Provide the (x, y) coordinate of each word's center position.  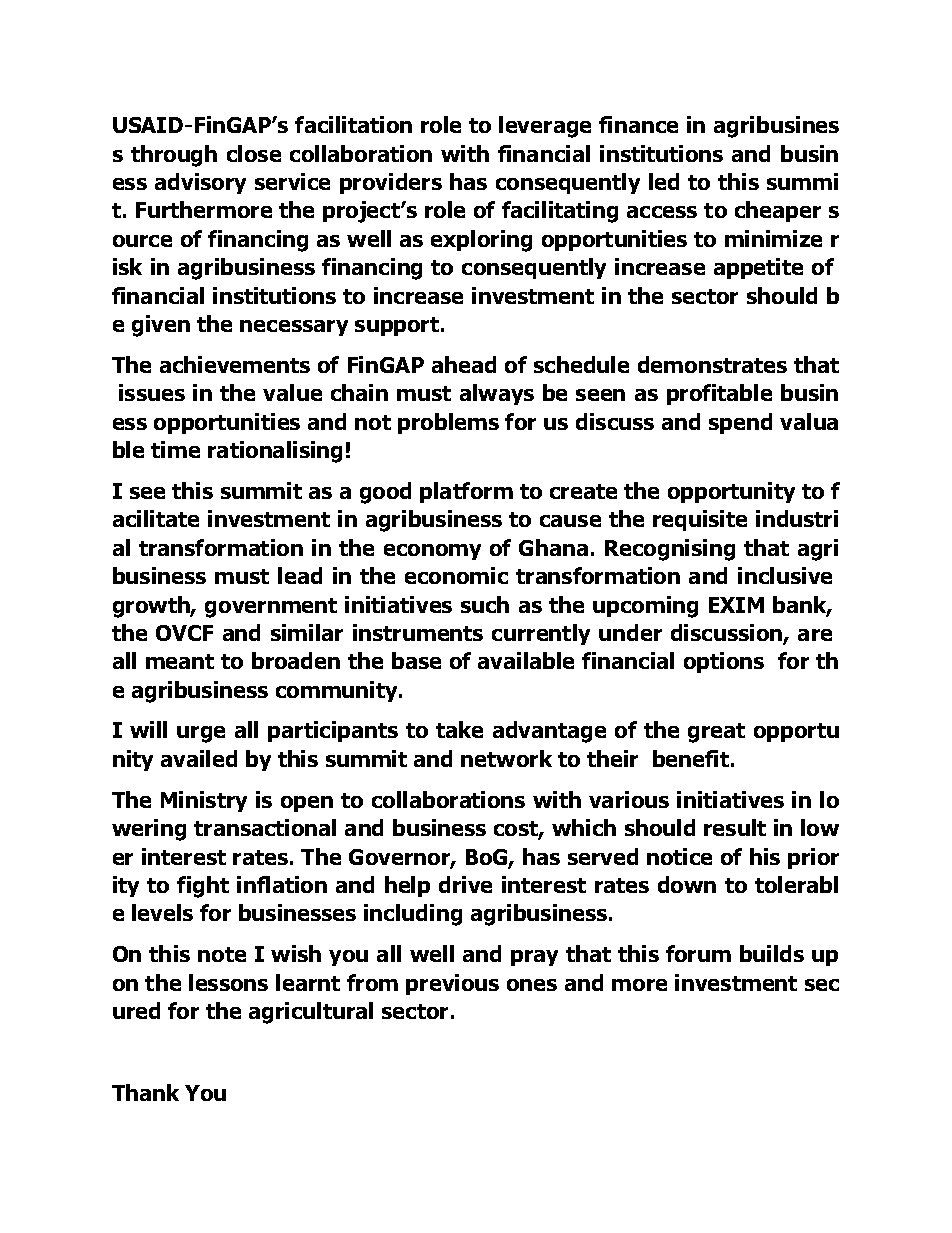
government (271, 608)
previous (452, 984)
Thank (145, 1092)
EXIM (736, 605)
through (174, 156)
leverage (545, 127)
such (485, 604)
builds (772, 953)
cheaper (778, 211)
